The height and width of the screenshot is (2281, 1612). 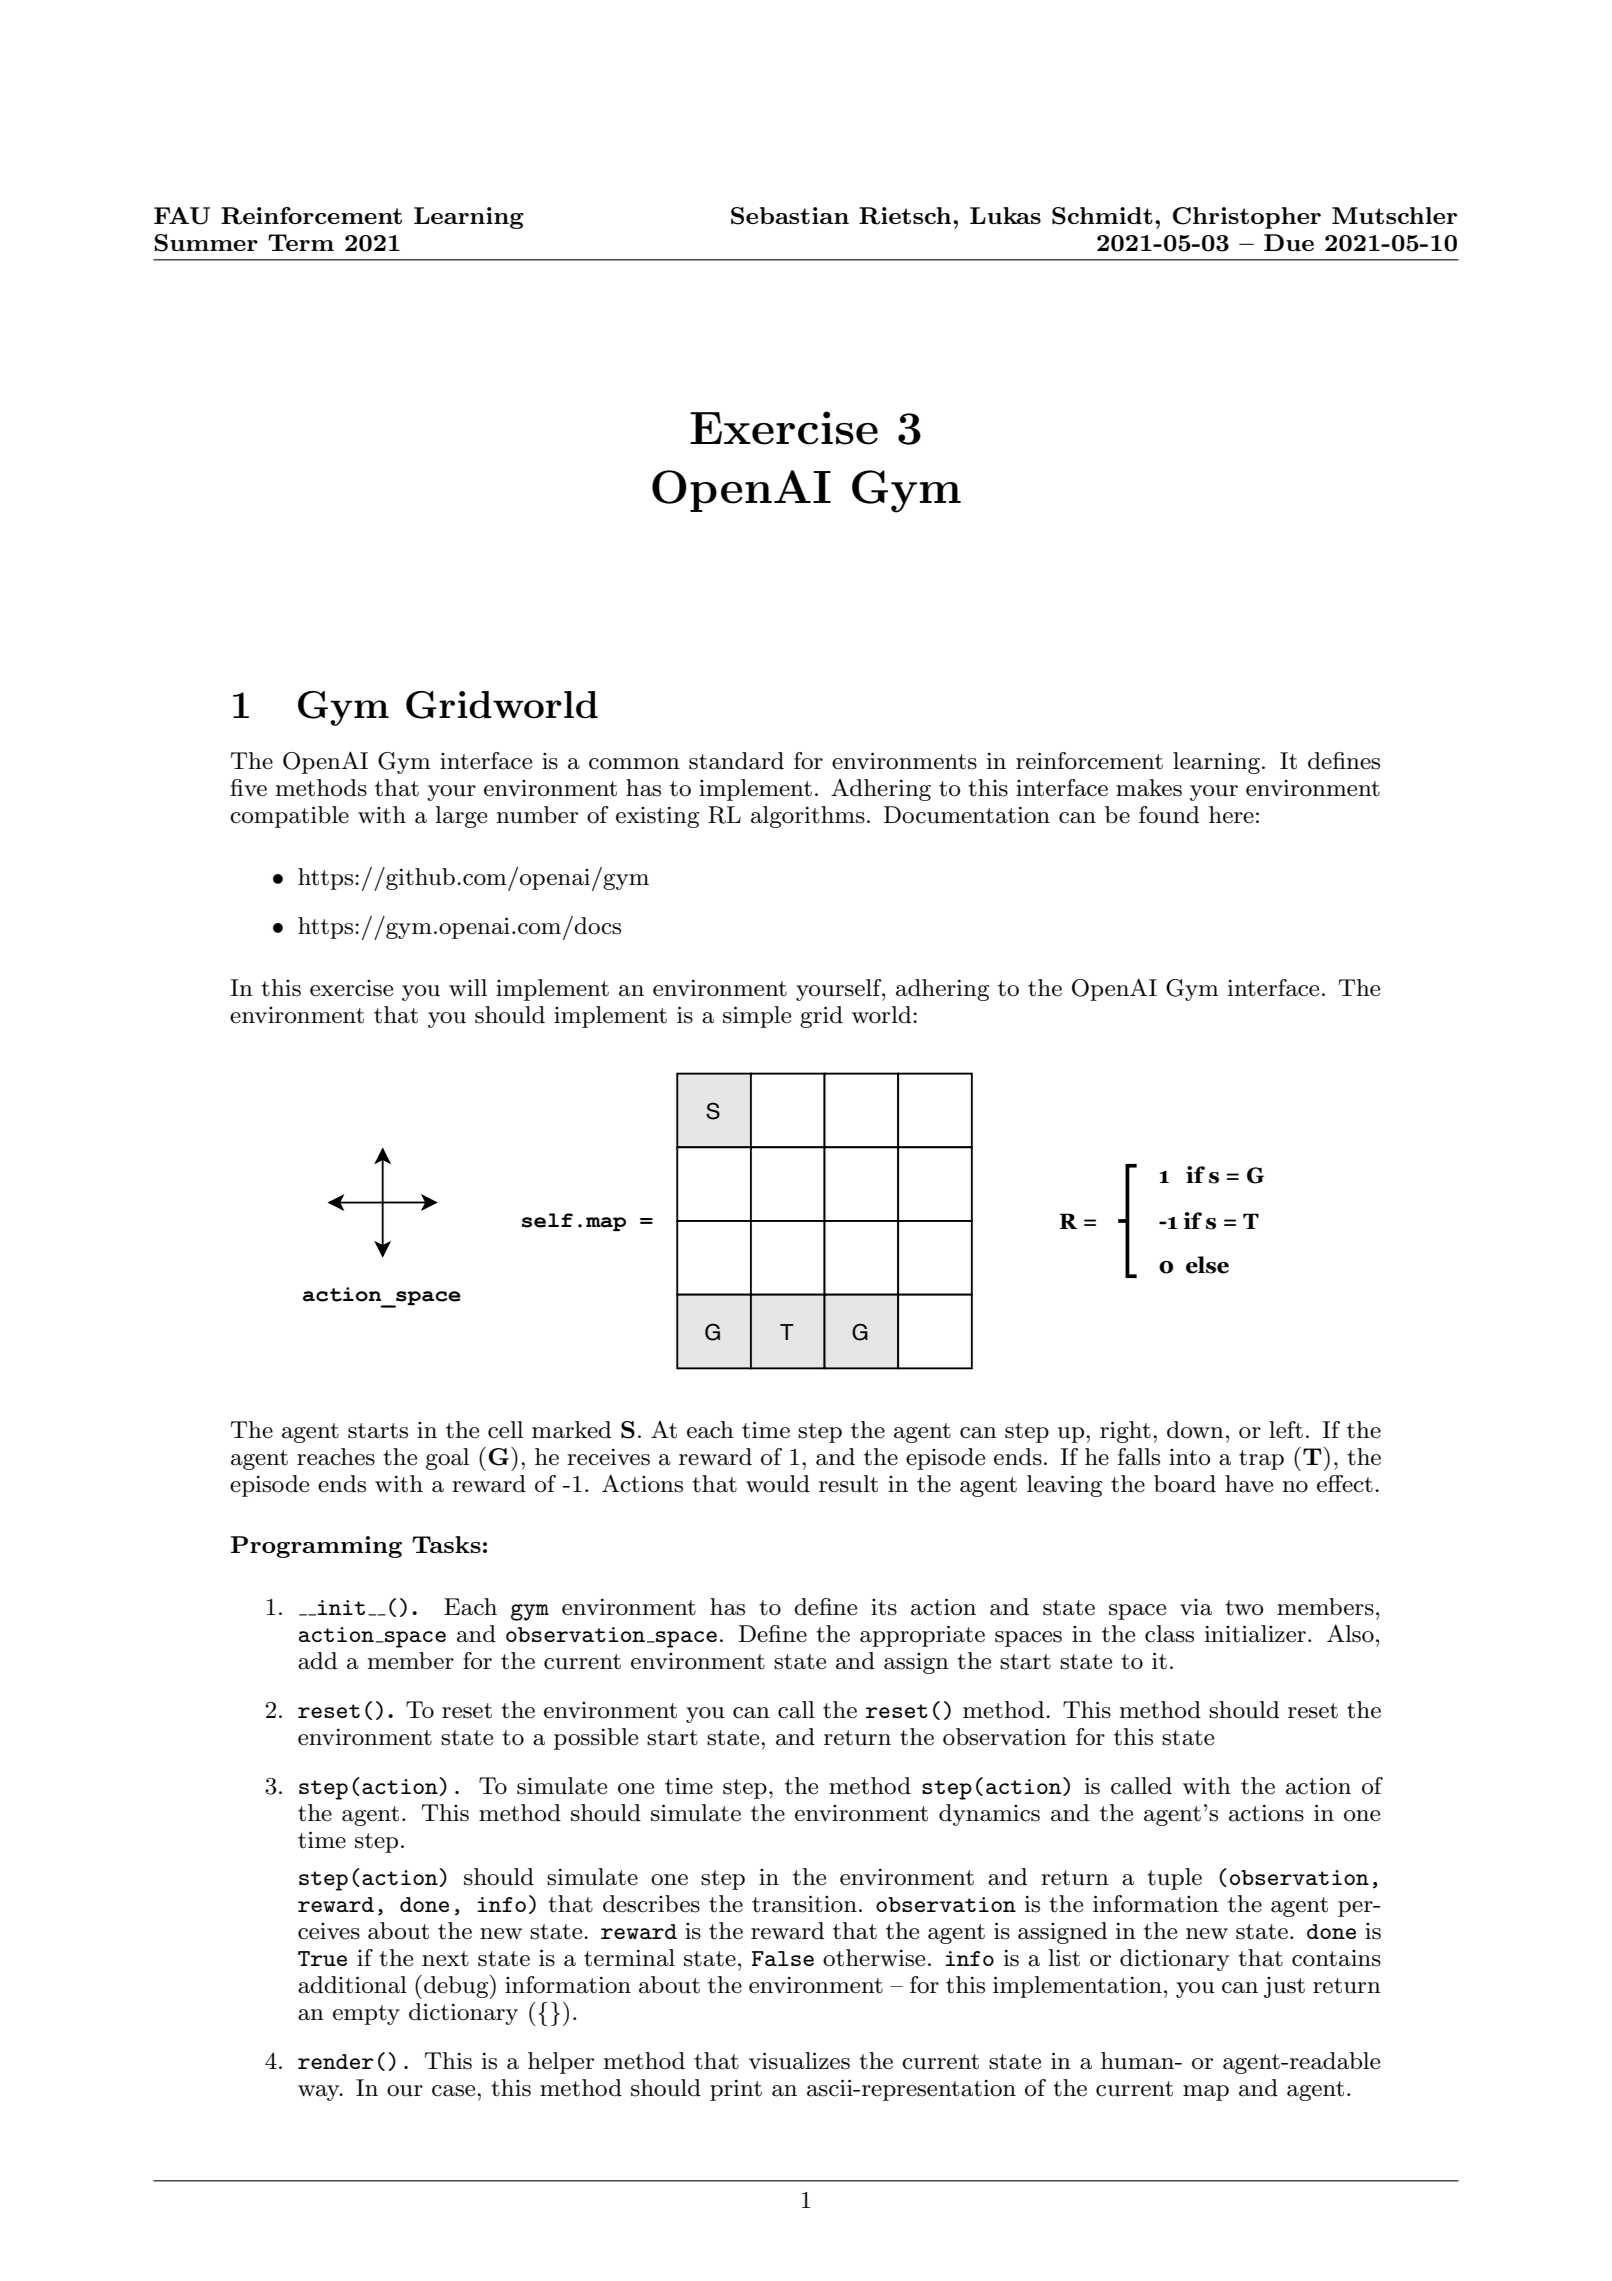 I want to click on just, so click(x=1284, y=1987).
